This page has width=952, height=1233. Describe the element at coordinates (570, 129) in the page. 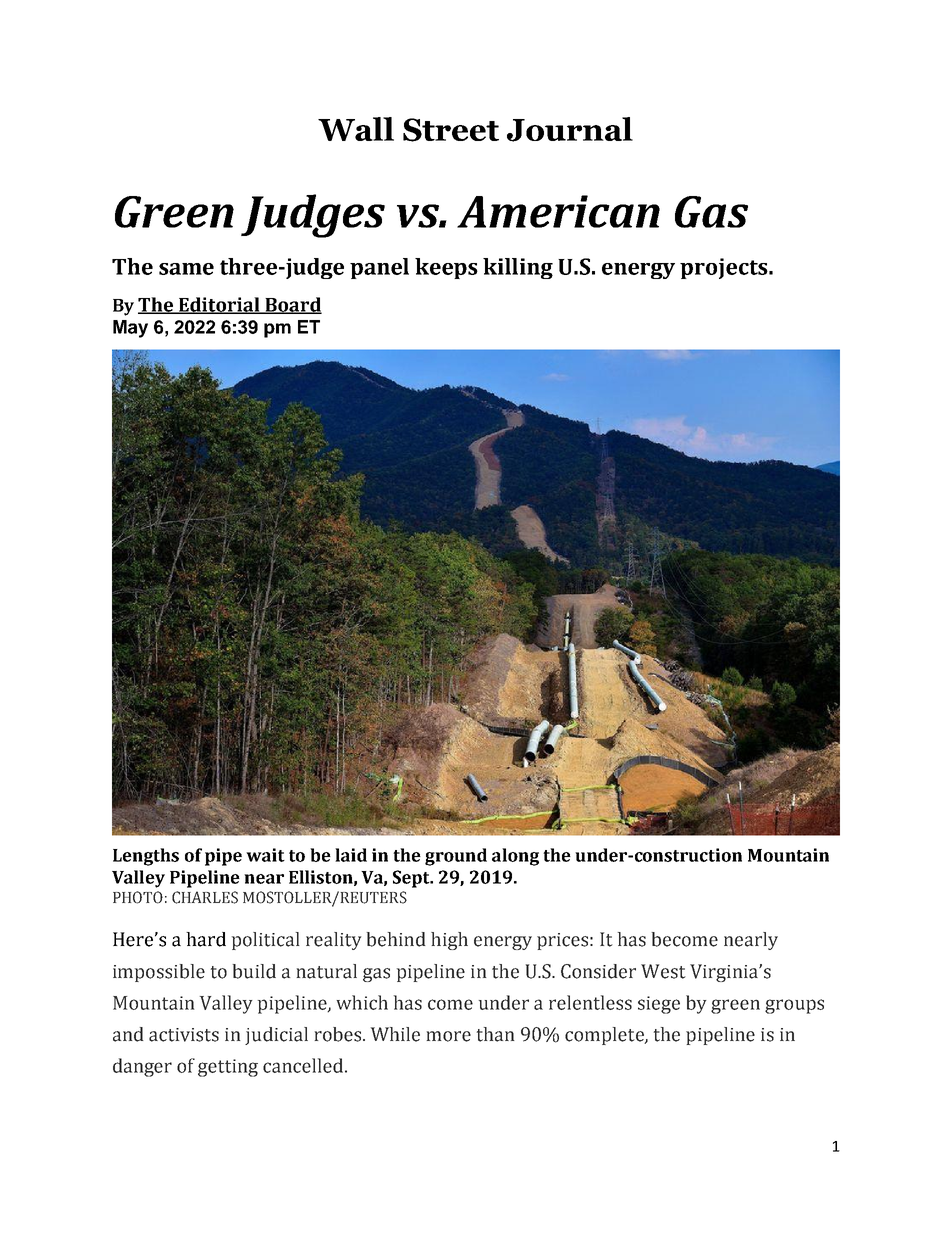

I see `Journal` at that location.
